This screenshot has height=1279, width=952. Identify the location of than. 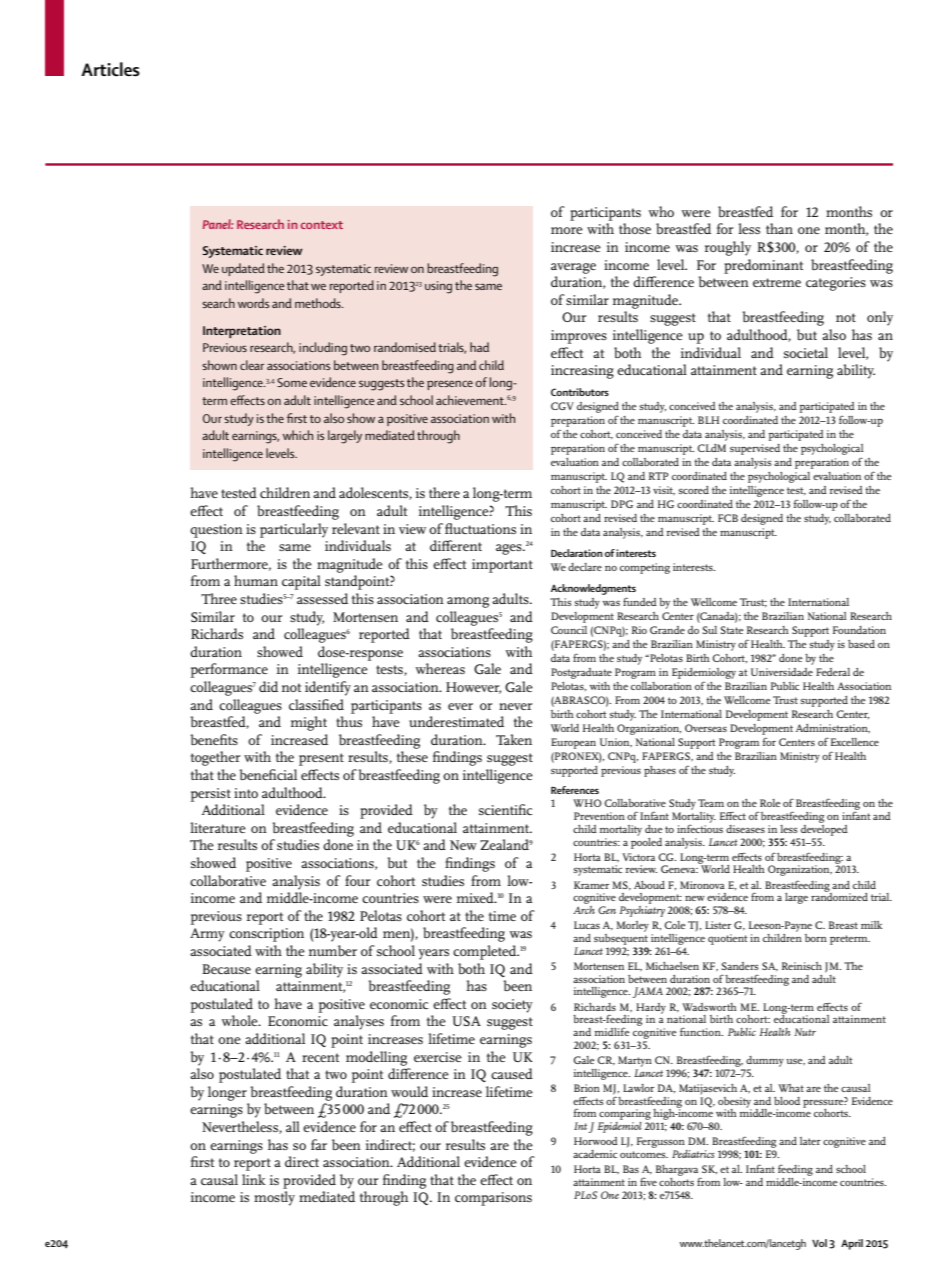
(779, 228).
